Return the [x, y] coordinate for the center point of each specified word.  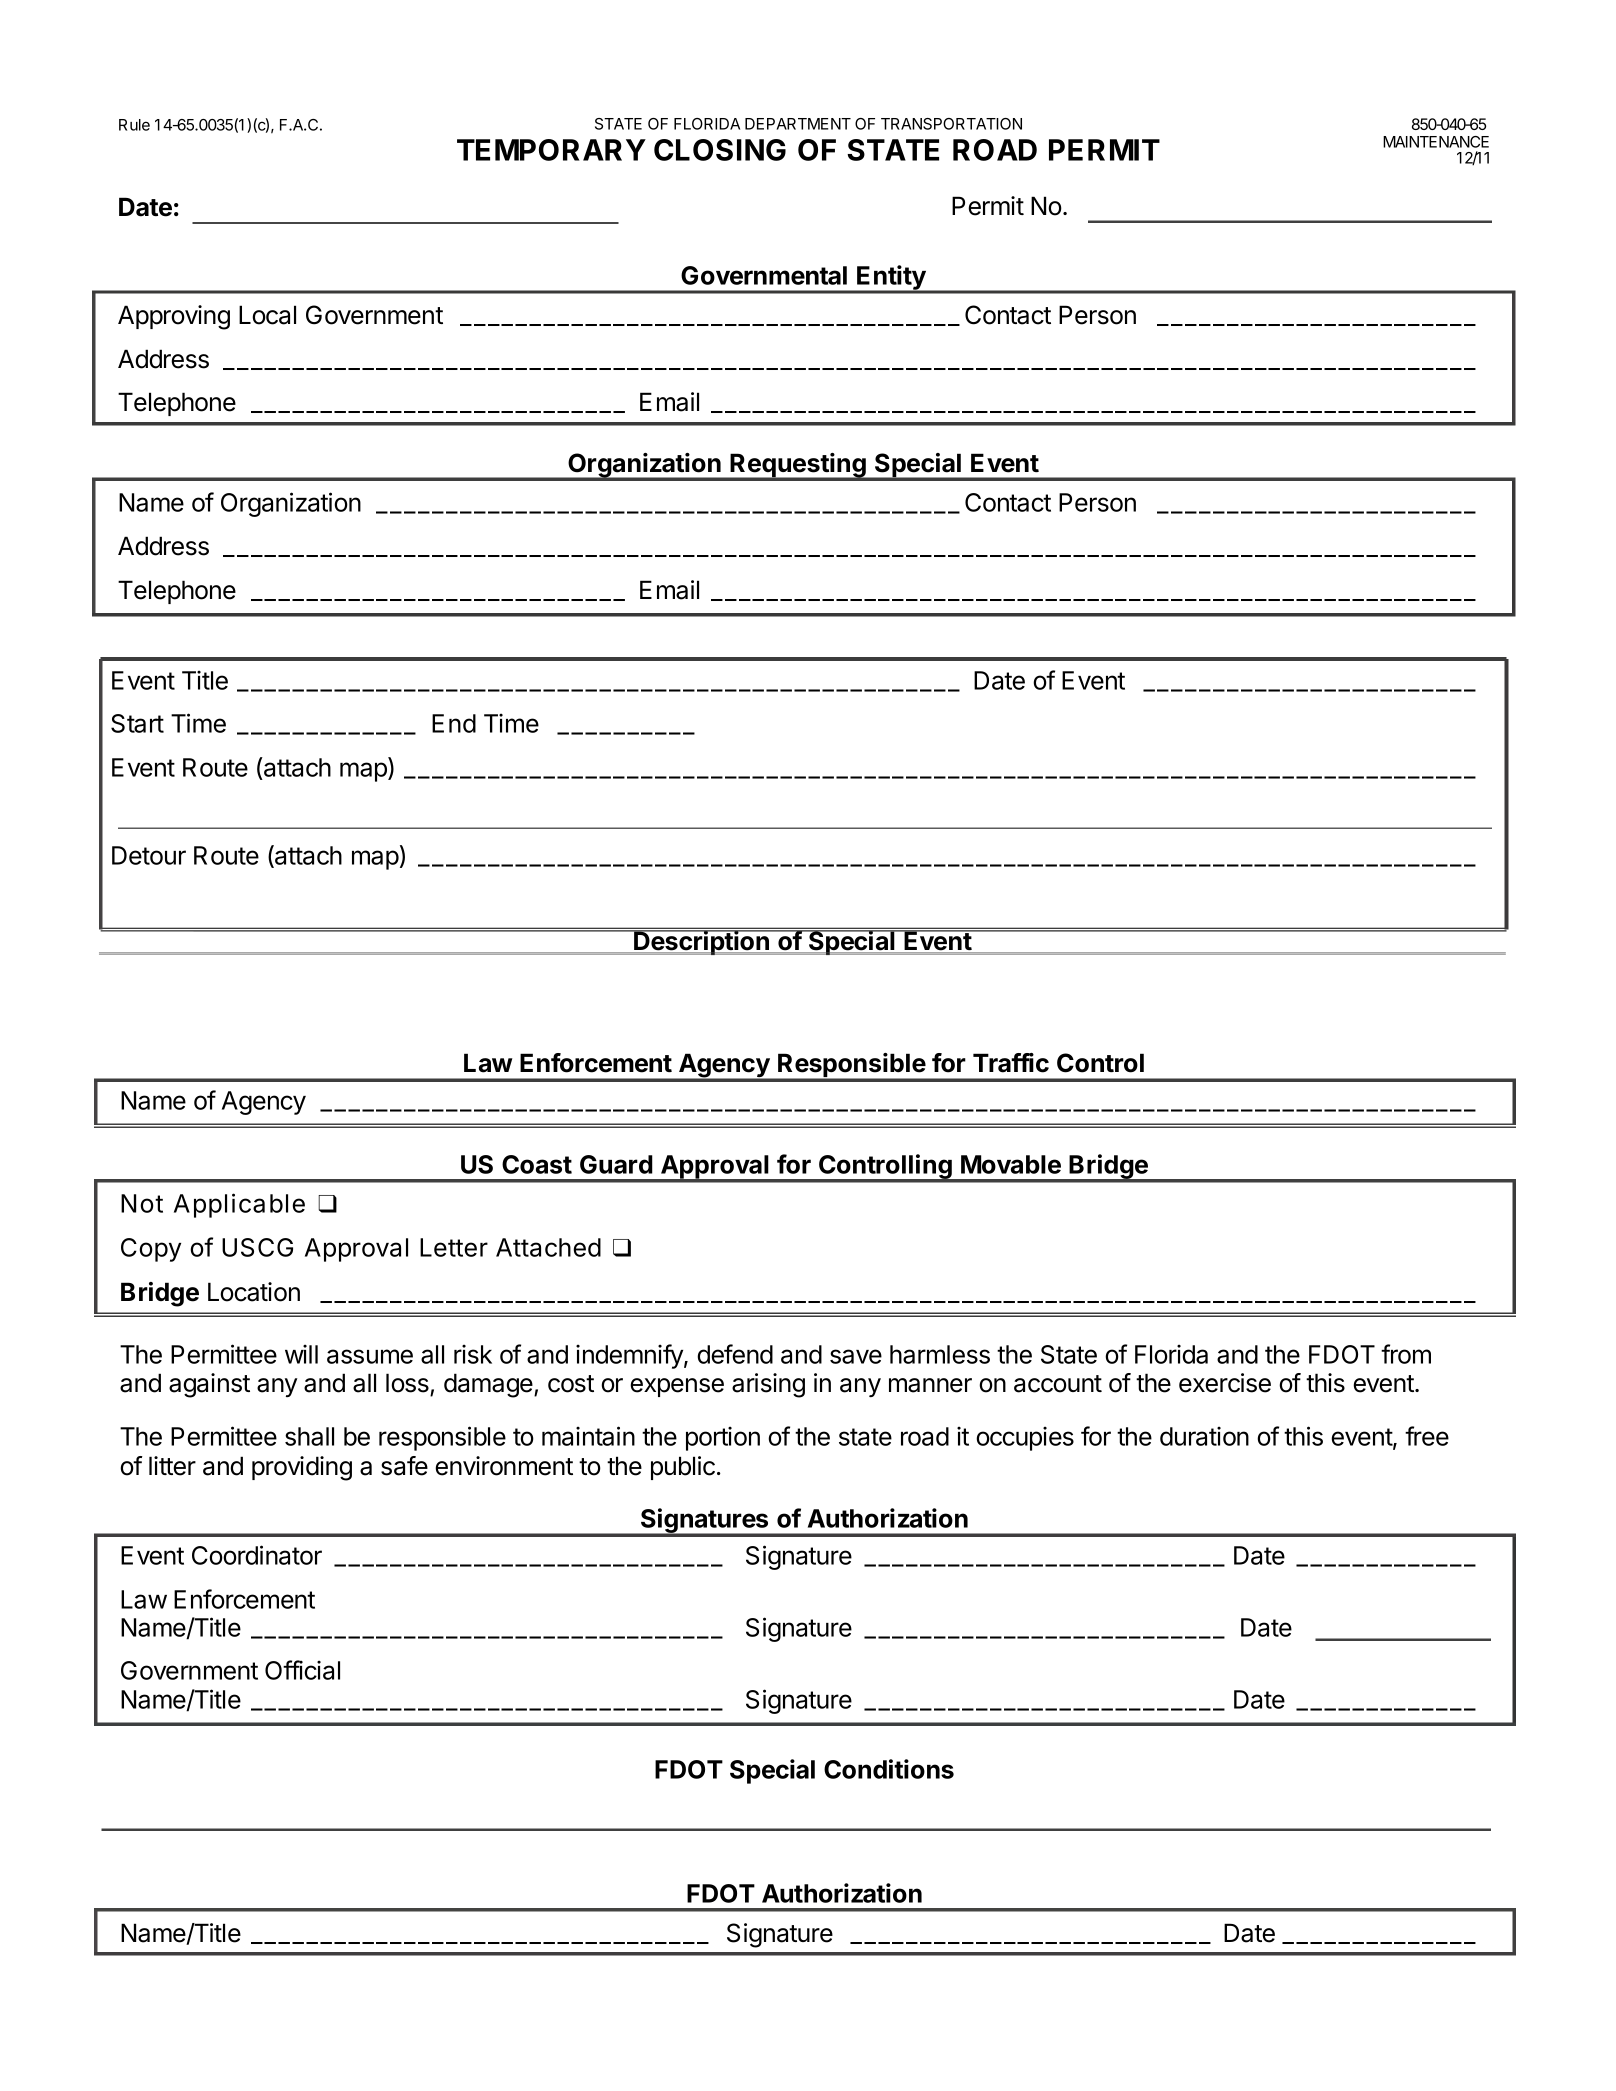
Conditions [889, 1769]
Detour [149, 855]
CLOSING [720, 150]
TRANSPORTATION [951, 124]
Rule [134, 125]
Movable [1011, 1164]
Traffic [1011, 1063]
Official [302, 1670]
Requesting [798, 466]
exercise [1225, 1383]
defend [735, 1354]
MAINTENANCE [1436, 142]
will [301, 1354]
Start [137, 723]
